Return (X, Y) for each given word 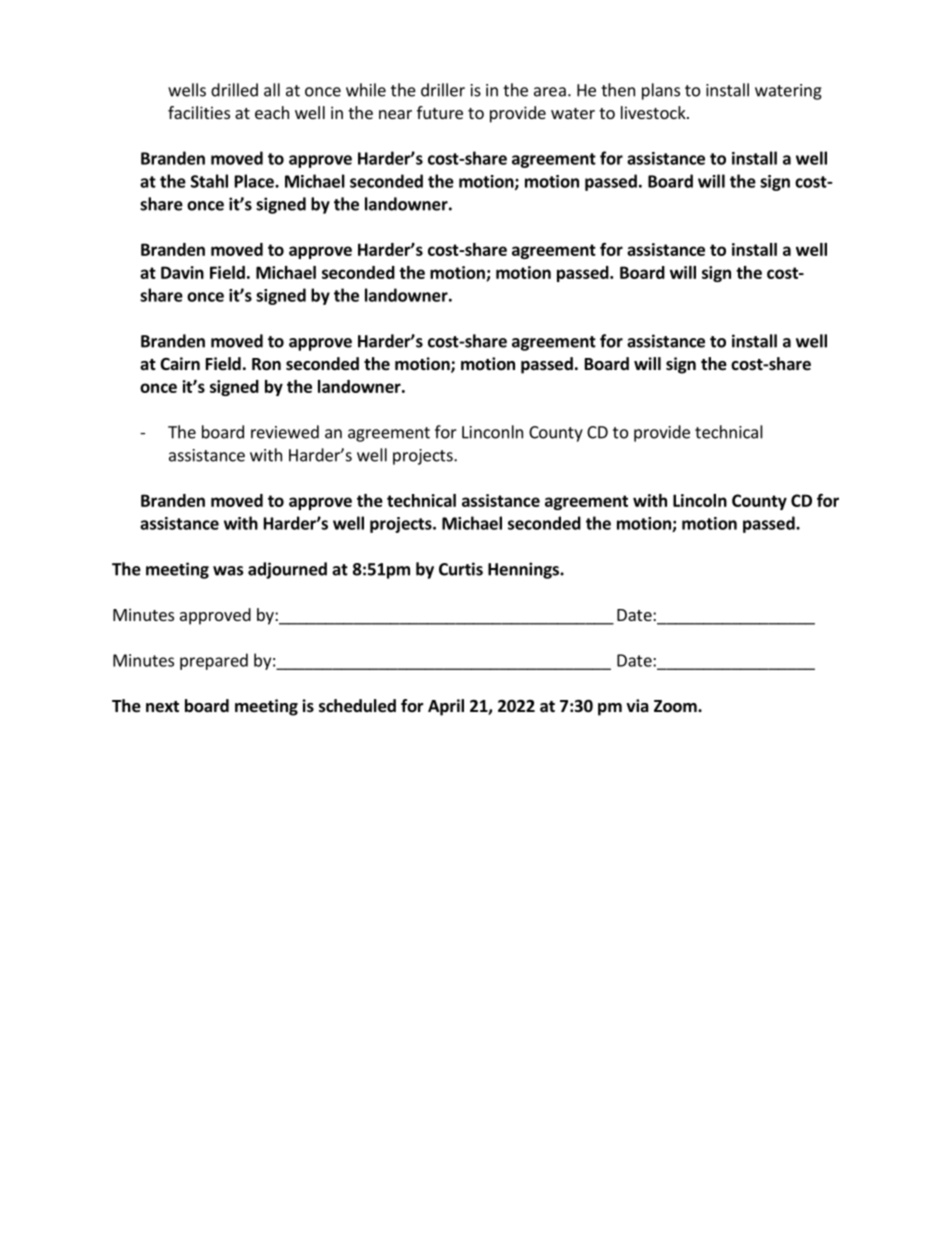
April (446, 707)
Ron (266, 364)
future (440, 112)
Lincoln (700, 500)
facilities (199, 112)
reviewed (285, 432)
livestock (654, 112)
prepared (214, 661)
